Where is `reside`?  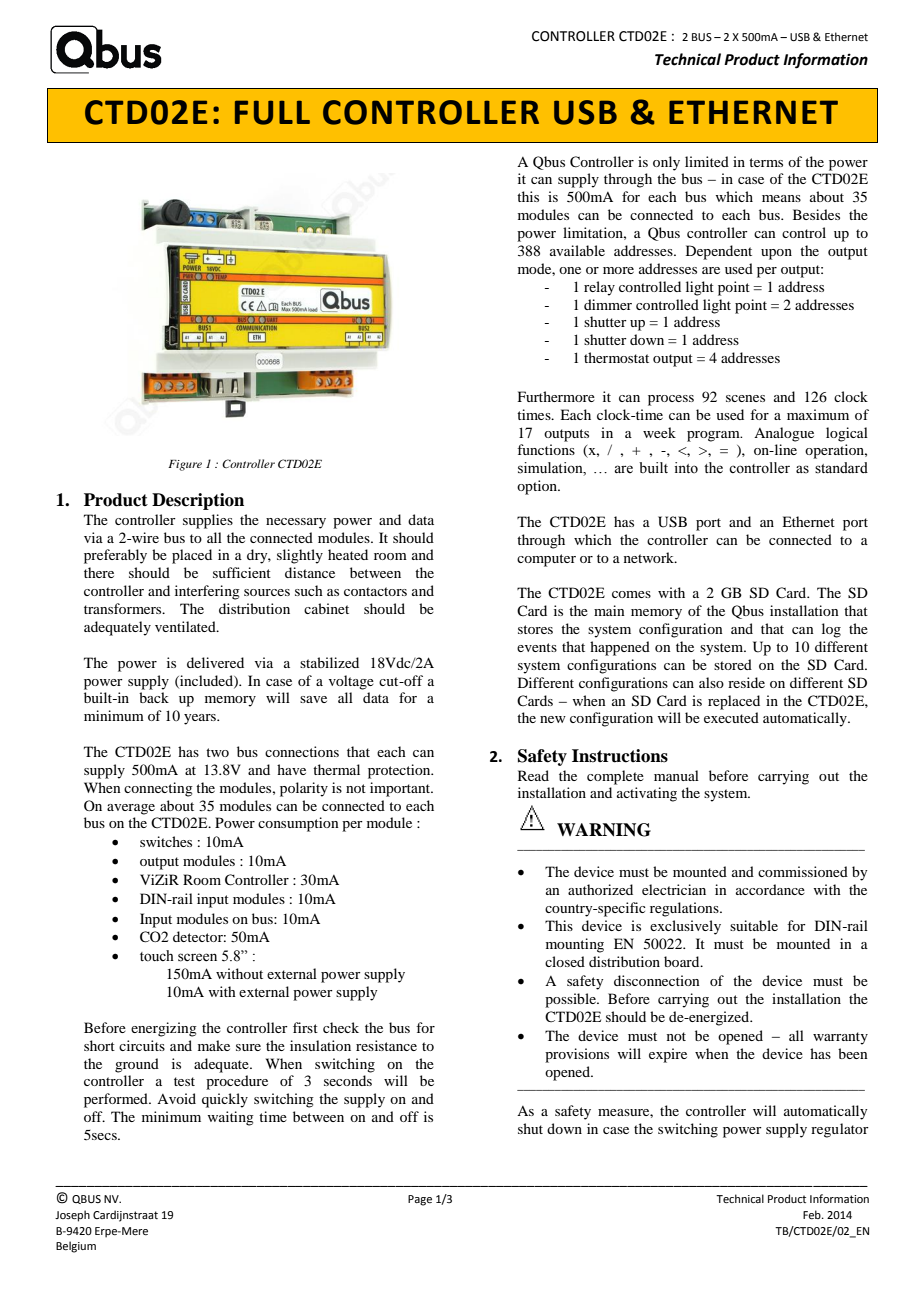
reside is located at coordinates (746, 682).
